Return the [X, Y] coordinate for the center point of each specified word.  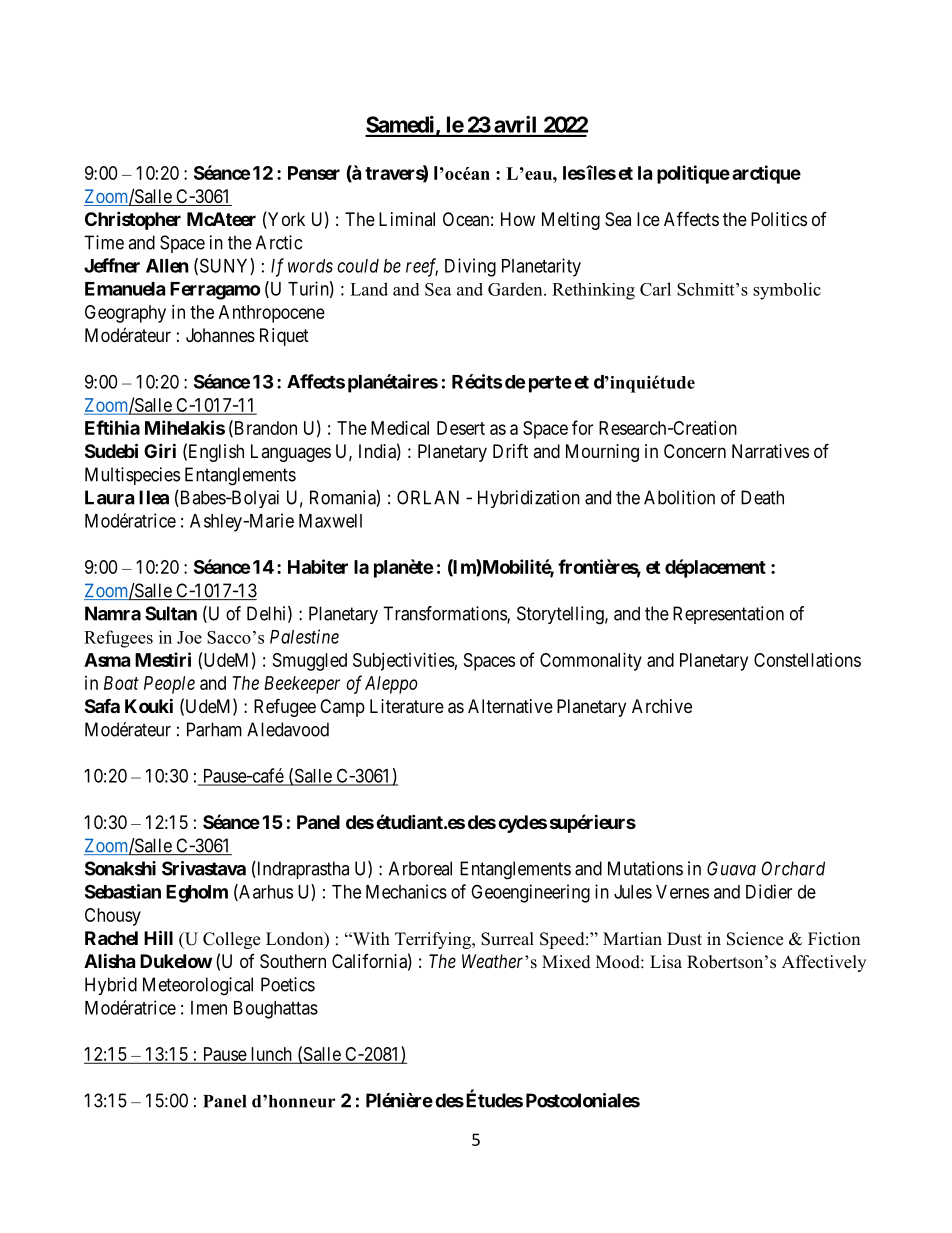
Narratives [770, 451]
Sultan [171, 613]
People [169, 685]
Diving [470, 267]
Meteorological [198, 986]
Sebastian [123, 891]
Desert [461, 428]
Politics [779, 219]
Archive [662, 706]
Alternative [510, 706]
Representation [728, 615]
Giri [160, 450]
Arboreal [420, 868]
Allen [167, 266]
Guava [731, 868]
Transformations [445, 614]
